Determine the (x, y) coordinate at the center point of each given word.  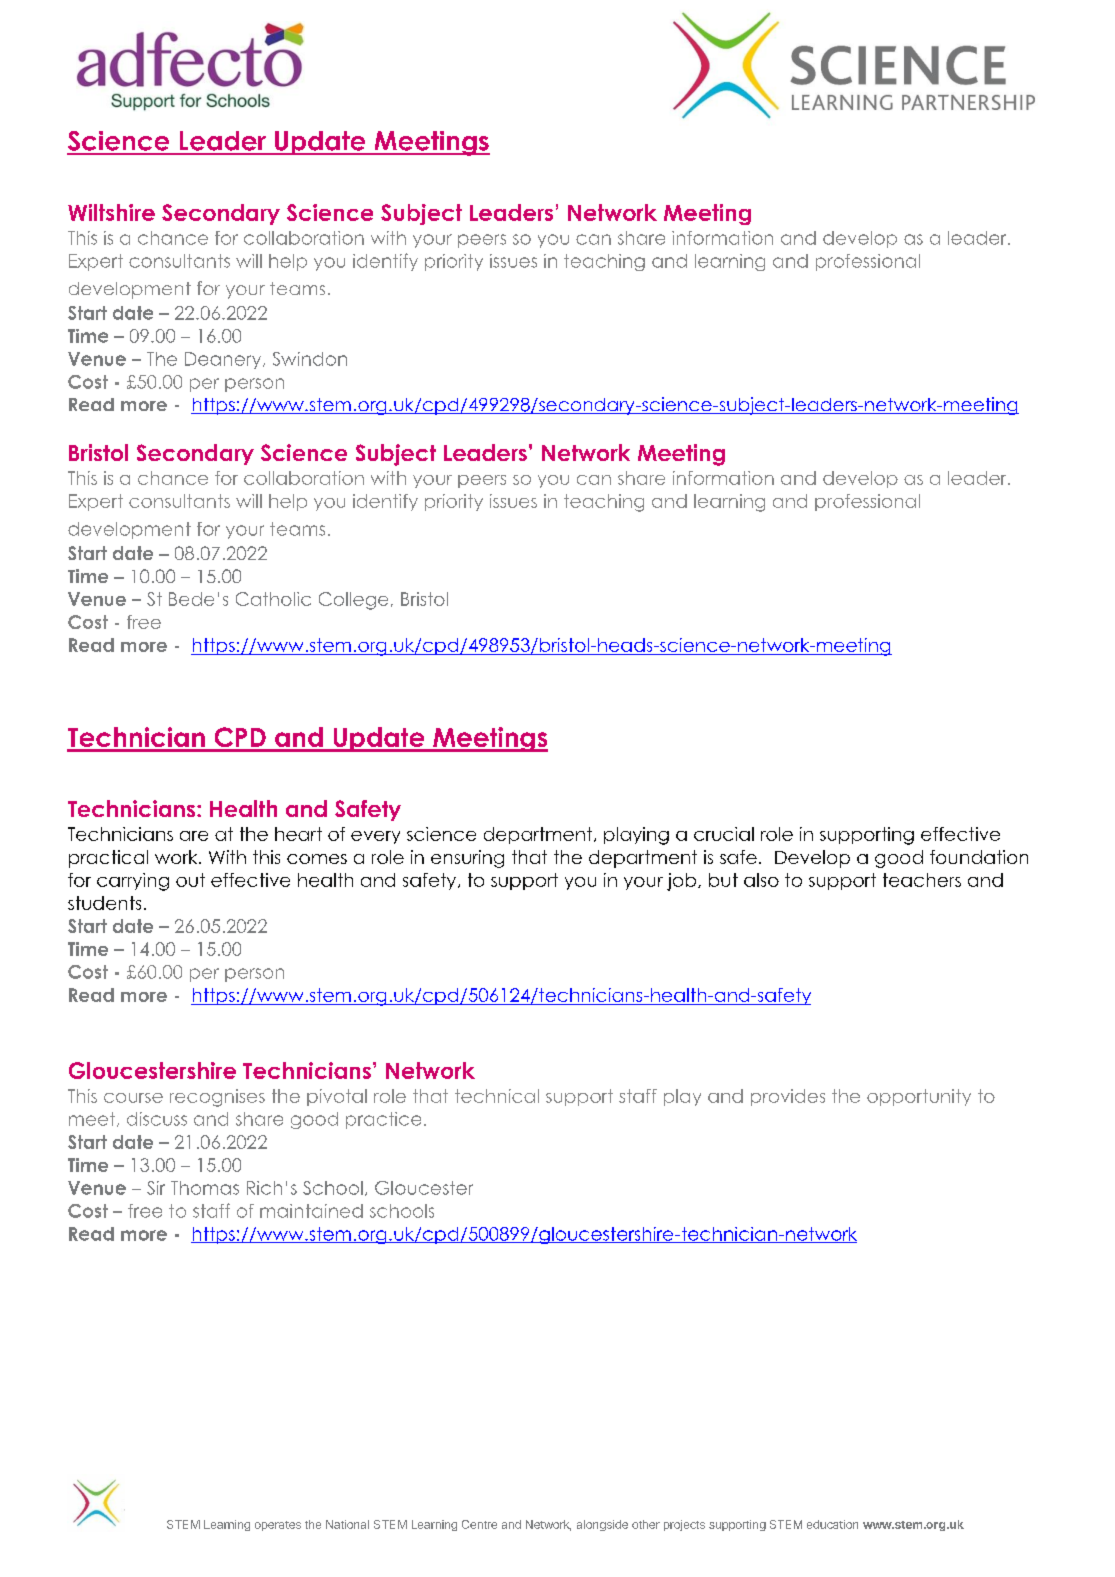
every (375, 837)
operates (278, 1526)
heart (298, 834)
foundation (979, 857)
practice (383, 1120)
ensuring (467, 859)
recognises (217, 1098)
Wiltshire (111, 212)
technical (497, 1096)
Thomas (205, 1188)
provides (788, 1097)
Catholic (273, 599)
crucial (724, 834)
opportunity (919, 1097)
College (353, 601)
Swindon (310, 359)
